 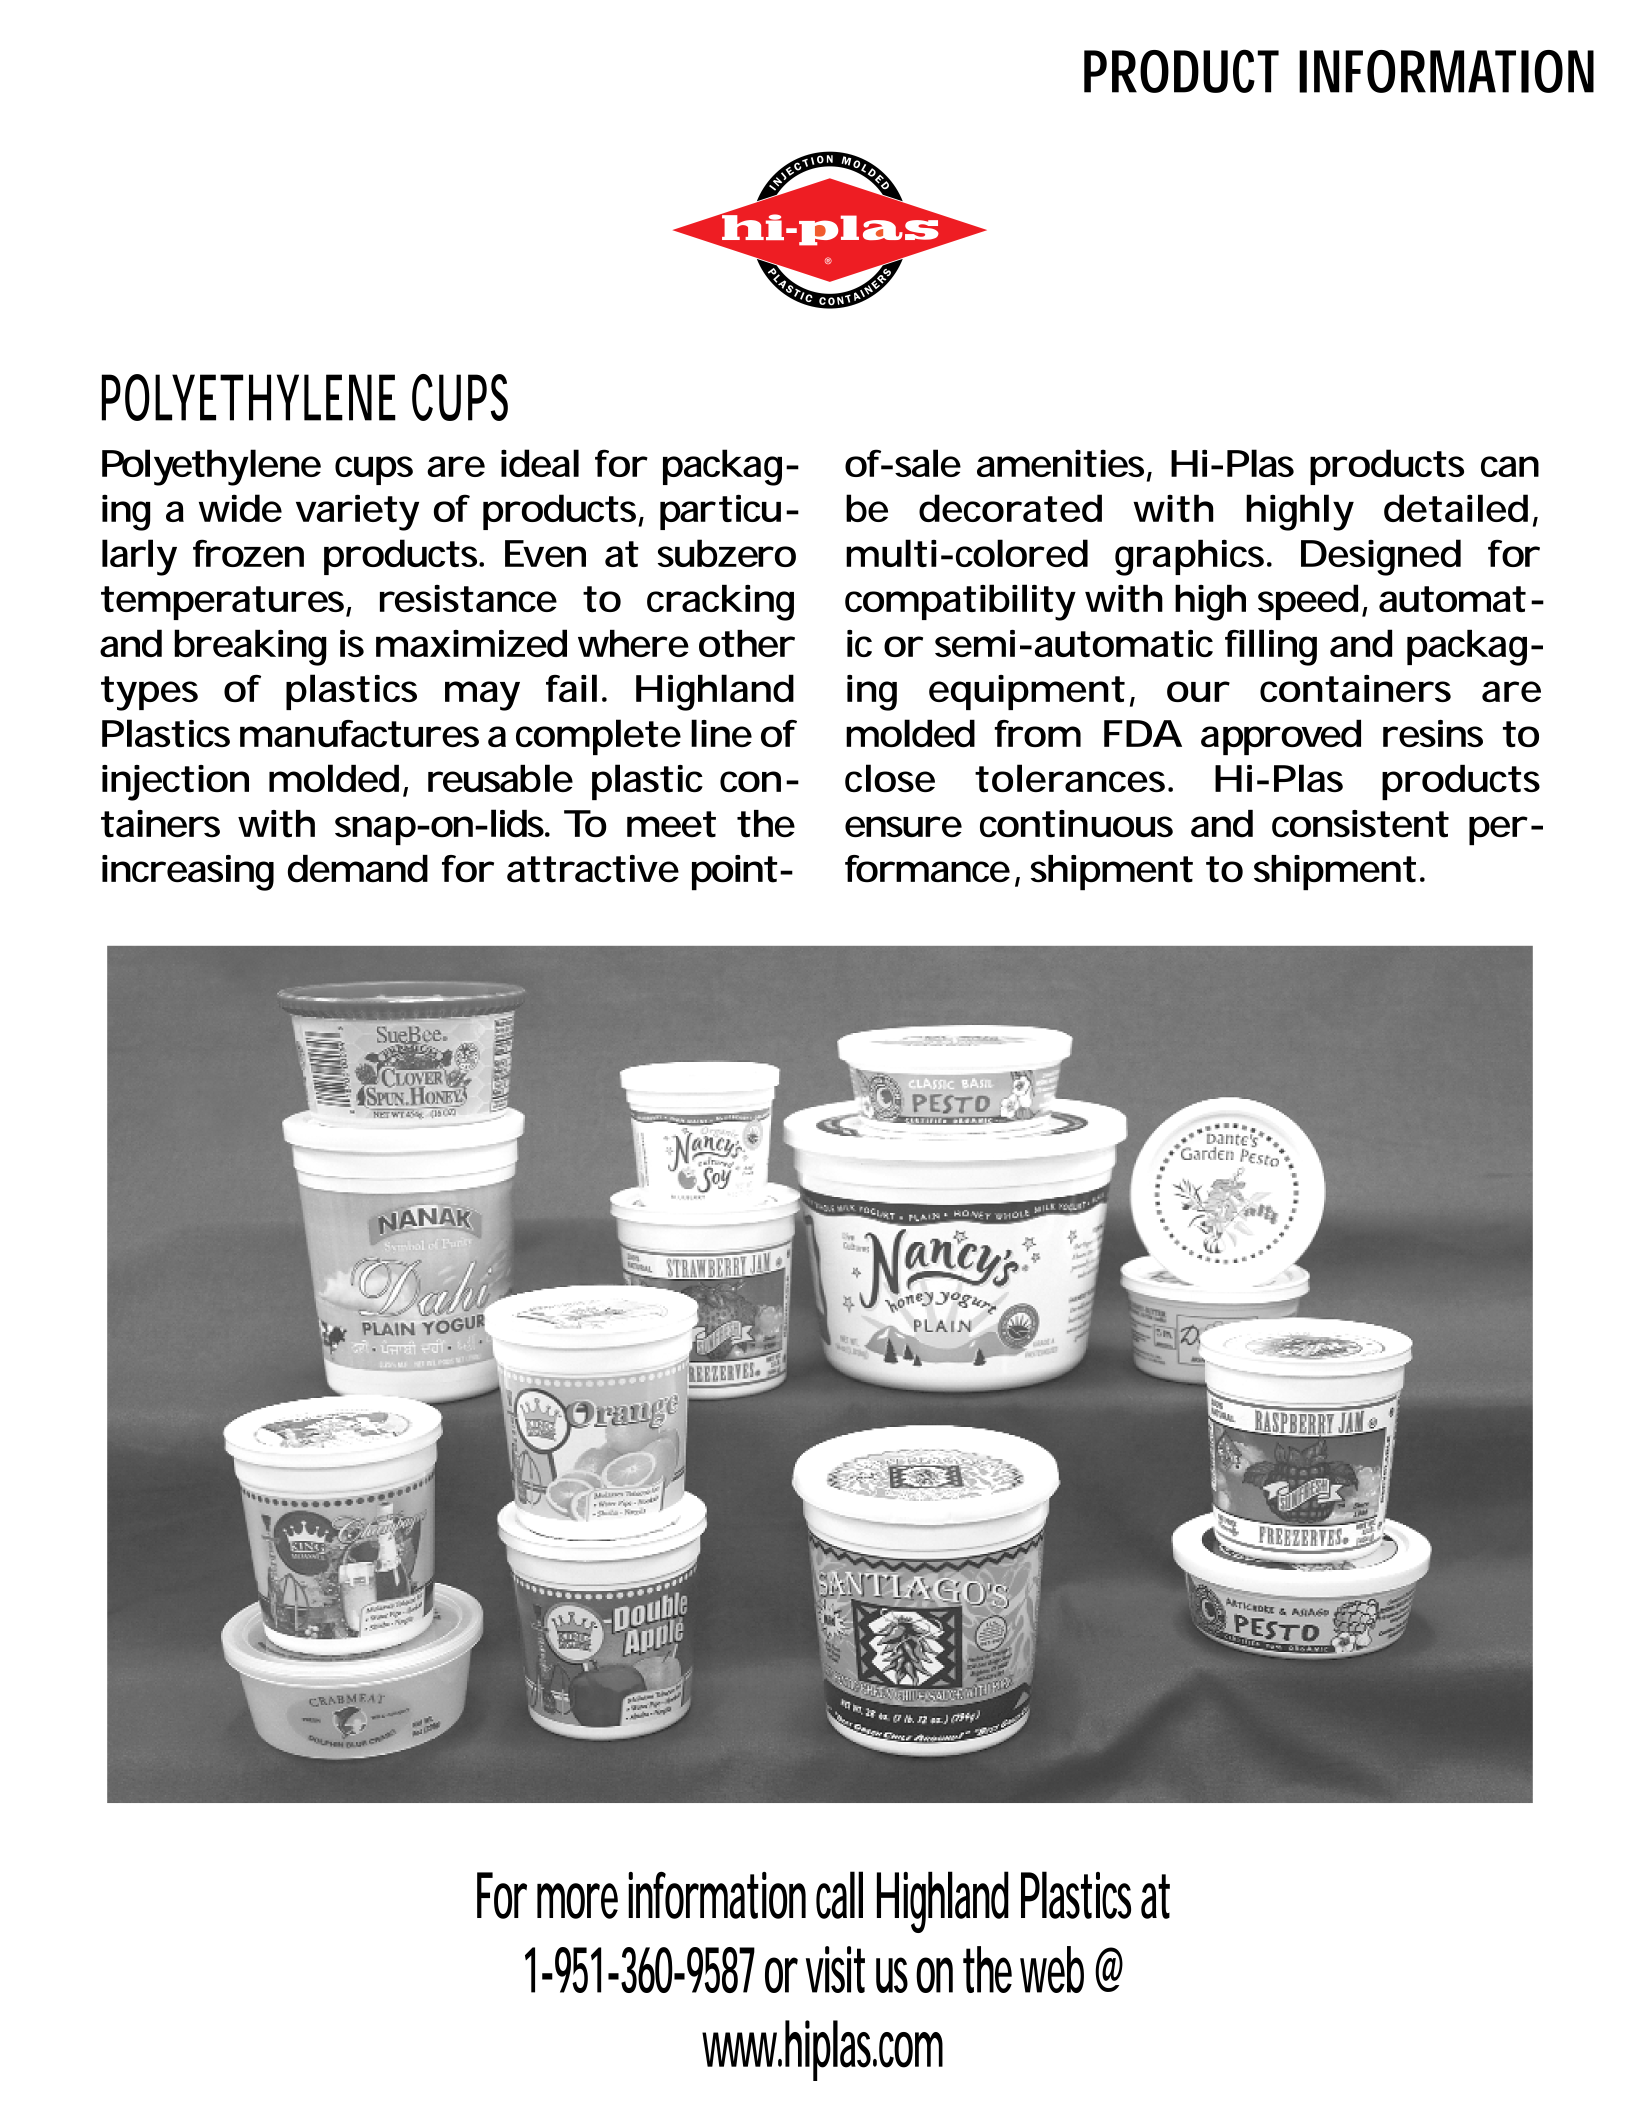 What do you see at coordinates (357, 512) in the screenshot?
I see `variety` at bounding box center [357, 512].
